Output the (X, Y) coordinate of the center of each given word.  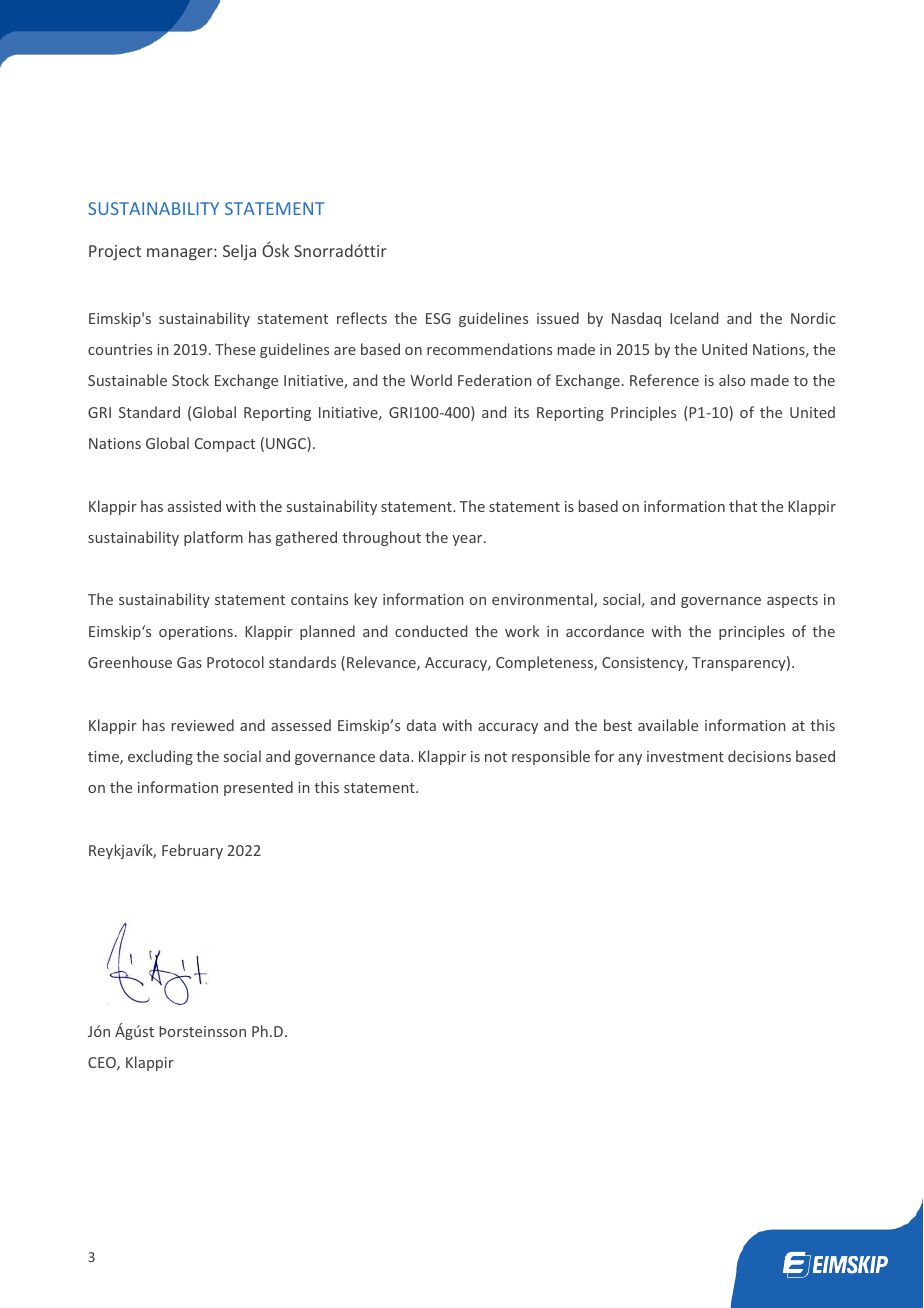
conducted (431, 631)
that (743, 506)
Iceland (694, 318)
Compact (225, 445)
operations (196, 633)
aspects (792, 601)
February (192, 851)
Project (115, 253)
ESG (438, 318)
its (521, 412)
